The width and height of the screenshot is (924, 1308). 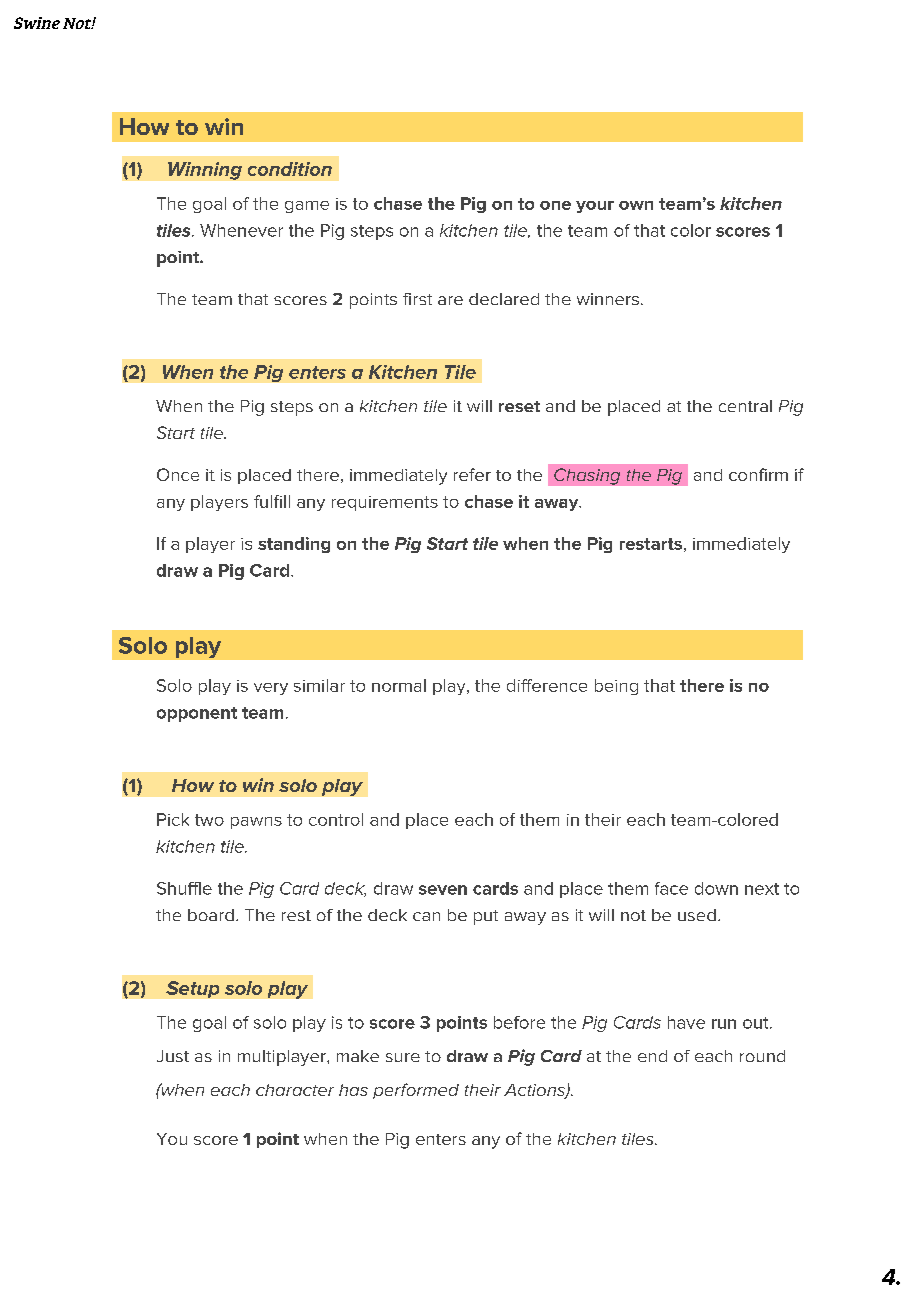 What do you see at coordinates (256, 823) in the screenshot?
I see `pawns` at bounding box center [256, 823].
